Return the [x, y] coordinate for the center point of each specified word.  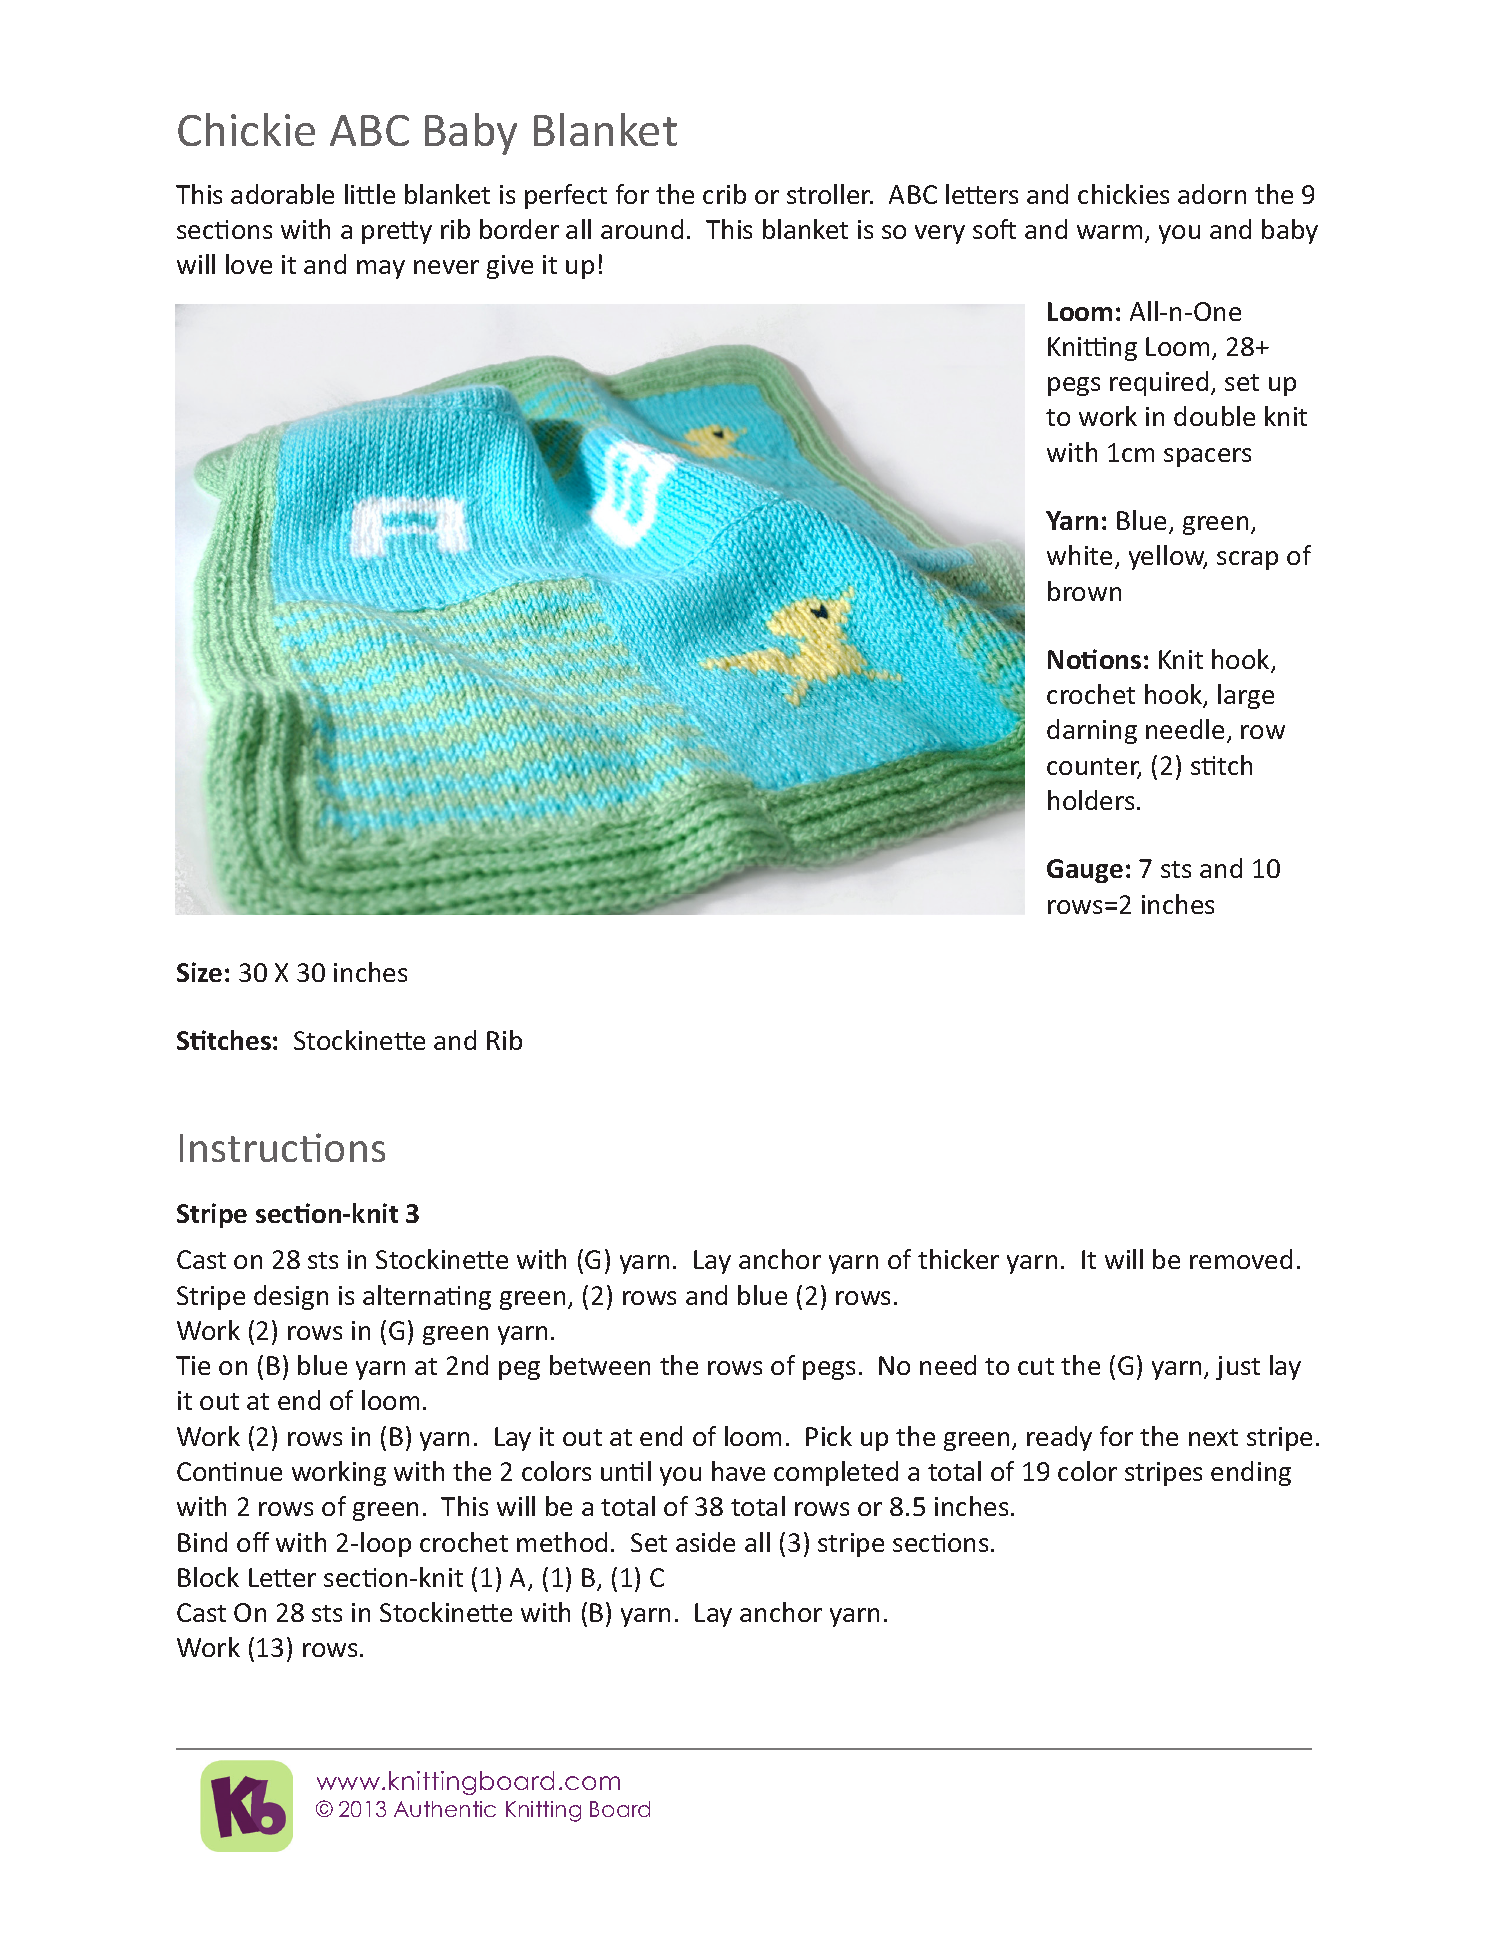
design [291, 1297]
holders [1091, 800]
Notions [1094, 659]
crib [724, 194]
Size [199, 972]
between [600, 1365]
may [381, 269]
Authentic [445, 1809]
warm [1109, 232]
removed [1241, 1259]
